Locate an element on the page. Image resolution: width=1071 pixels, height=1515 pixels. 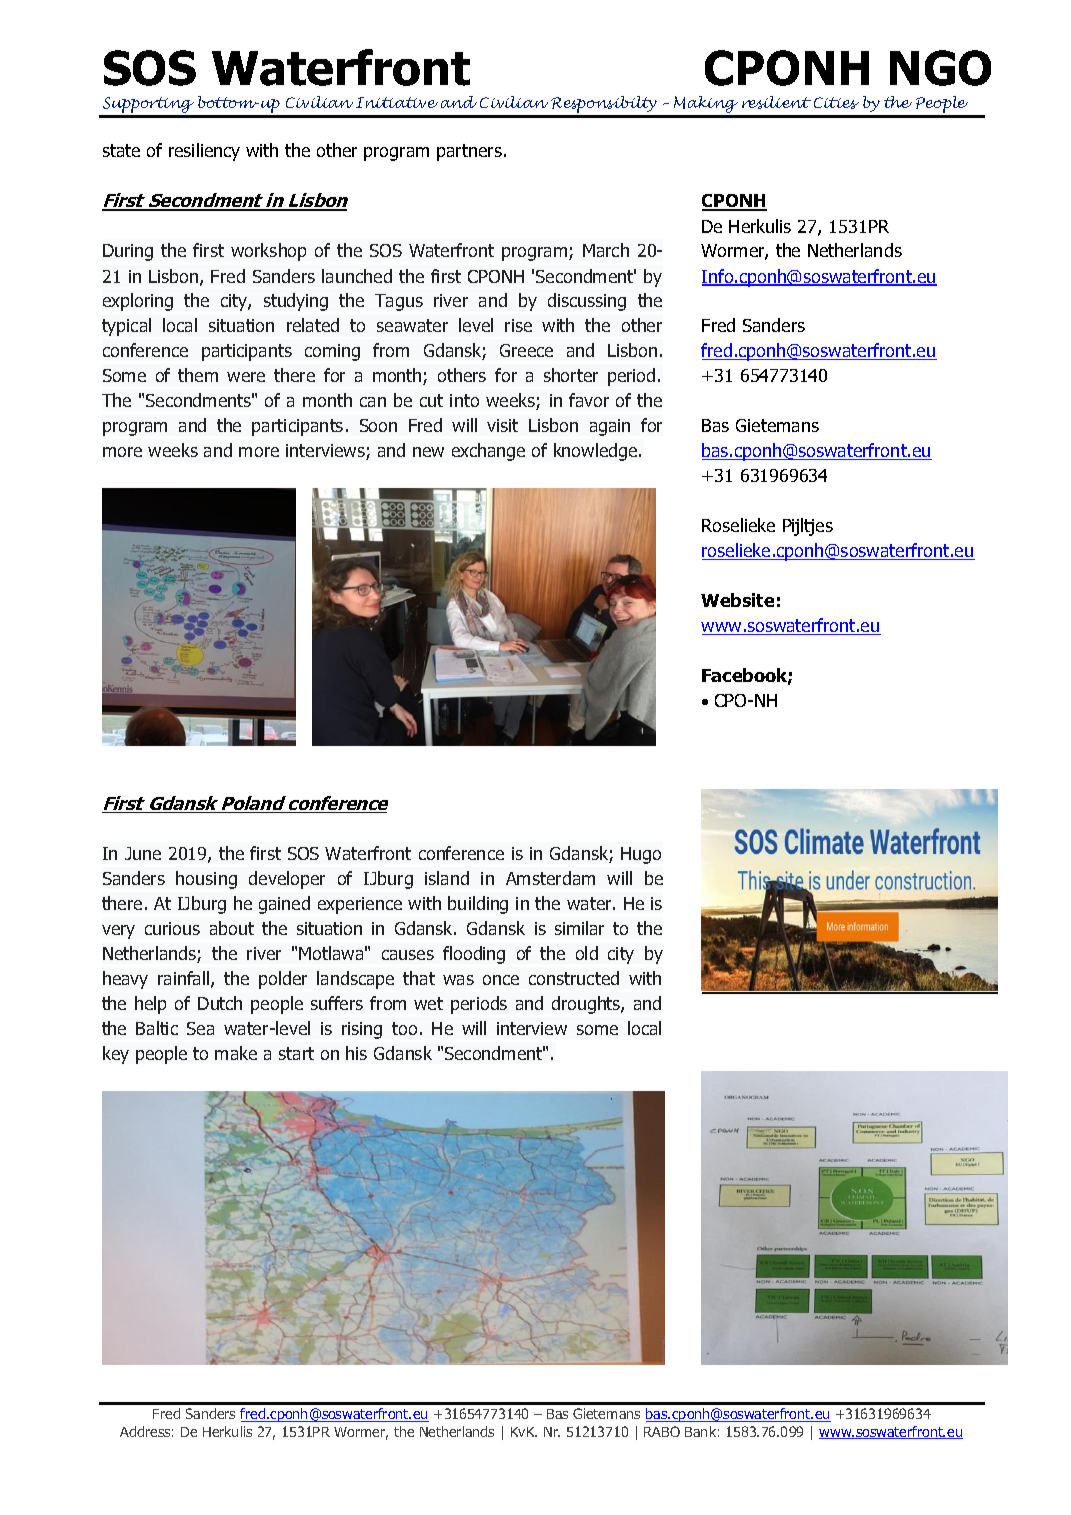
visit is located at coordinates (502, 425).
